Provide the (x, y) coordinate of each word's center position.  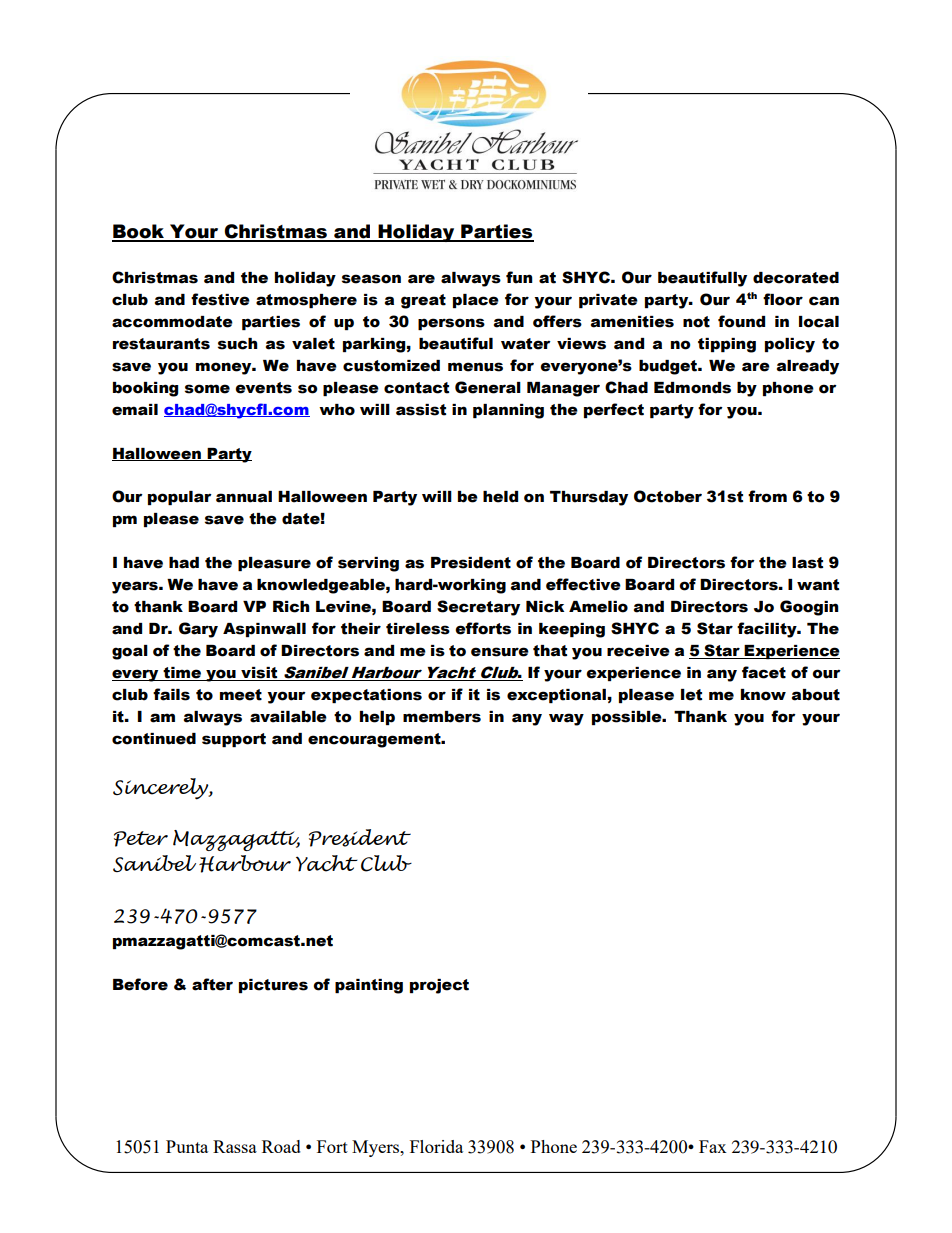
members (442, 717)
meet (241, 695)
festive (220, 299)
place (476, 301)
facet (764, 672)
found (741, 321)
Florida (436, 1146)
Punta (187, 1146)
